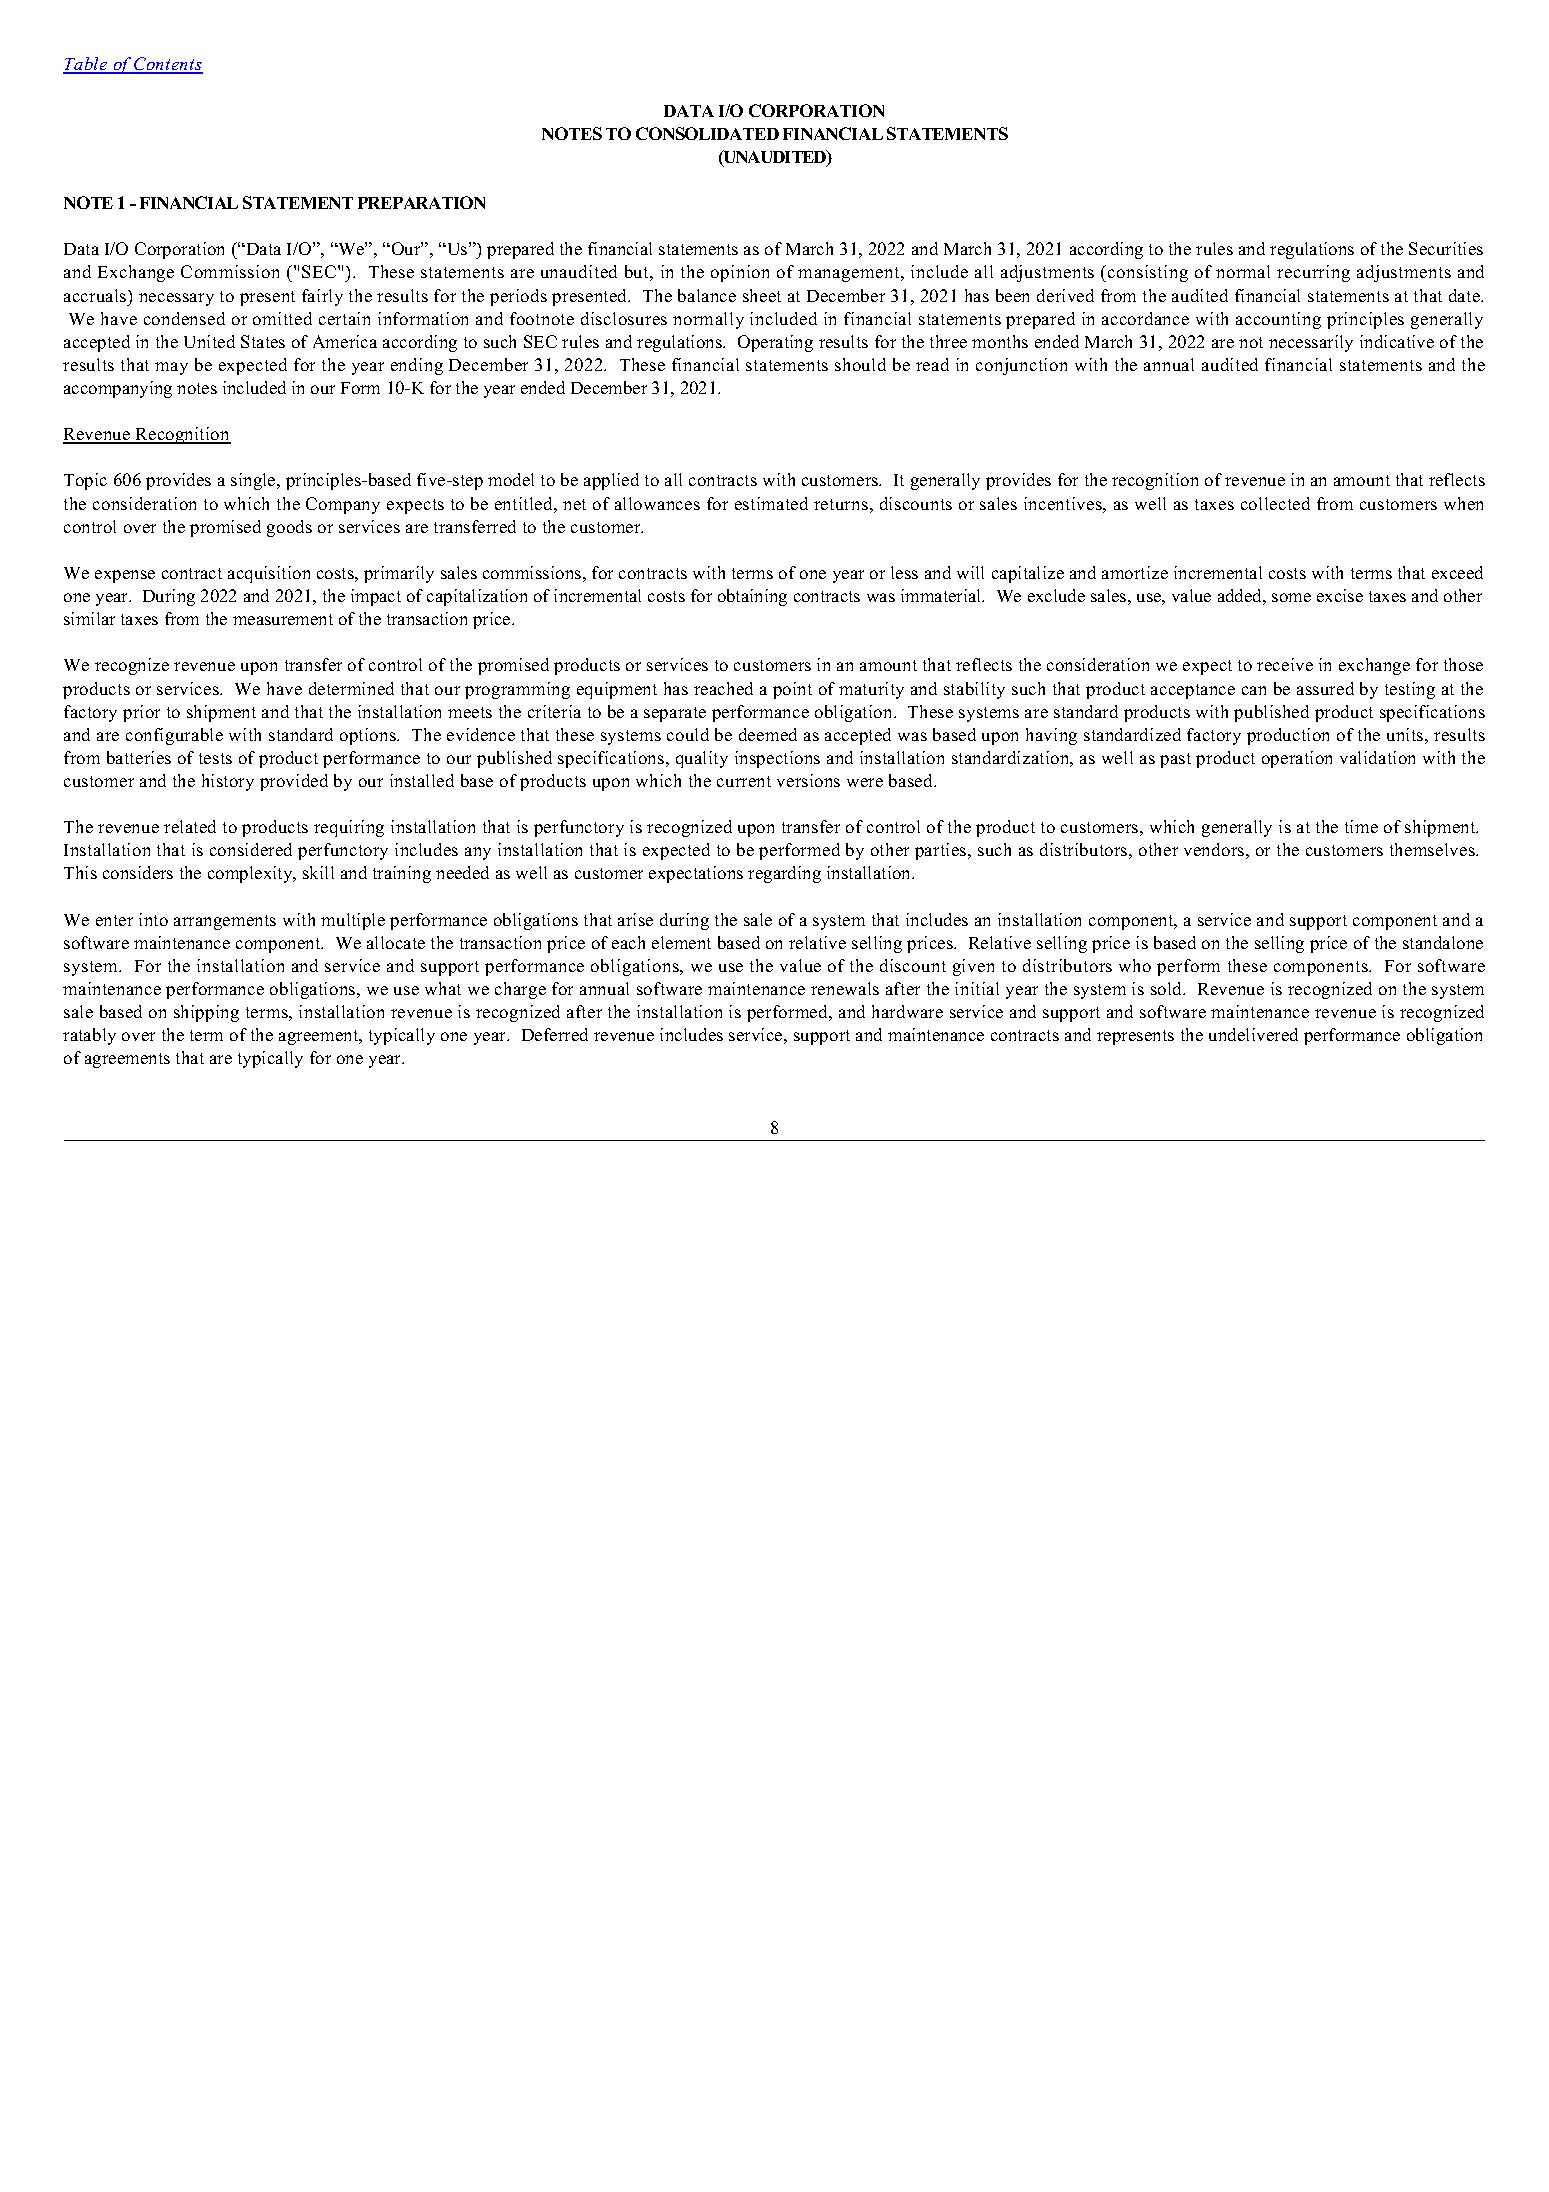 This document has width=1549, height=2192. What do you see at coordinates (744, 781) in the document?
I see `current` at bounding box center [744, 781].
